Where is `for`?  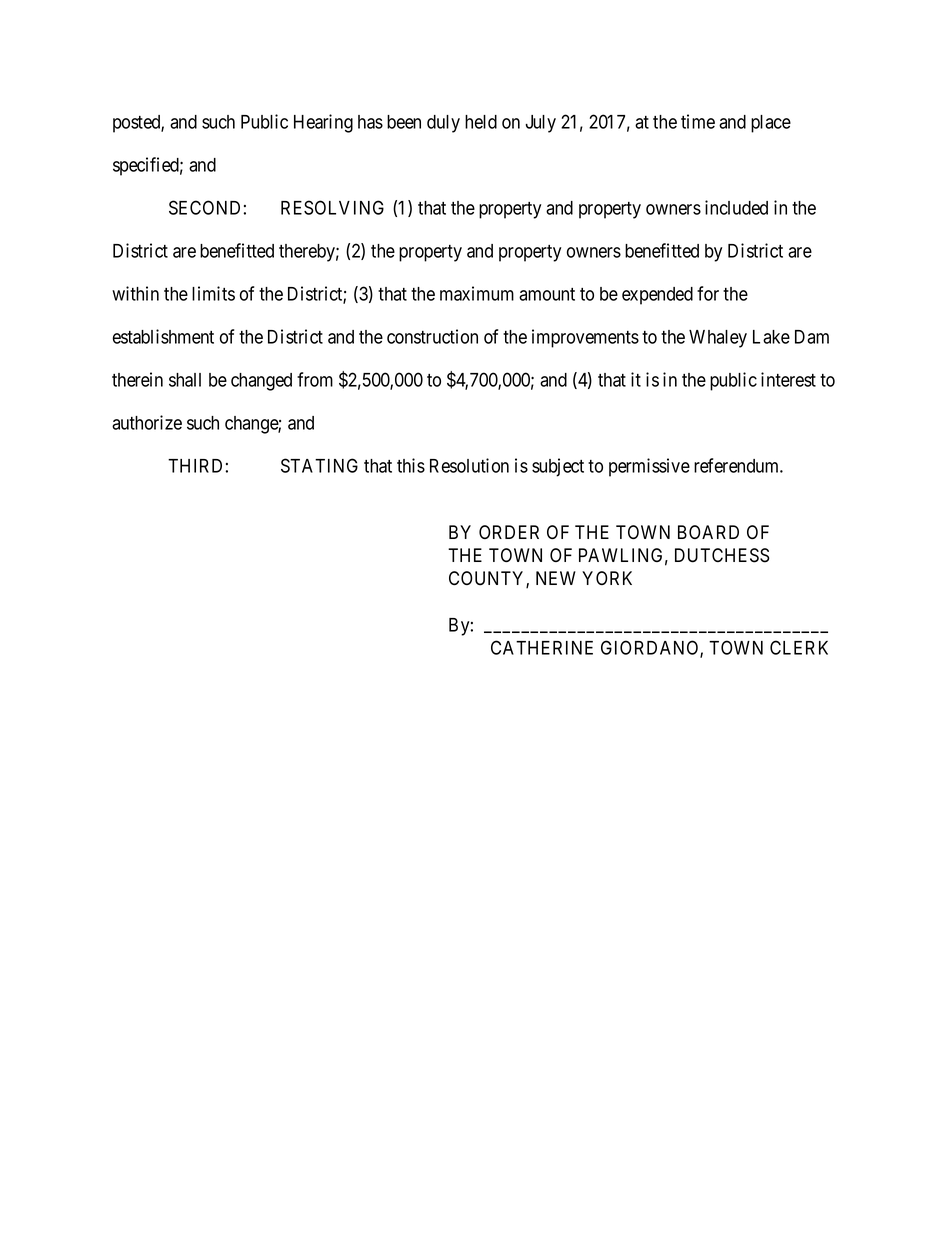
for is located at coordinates (708, 293).
